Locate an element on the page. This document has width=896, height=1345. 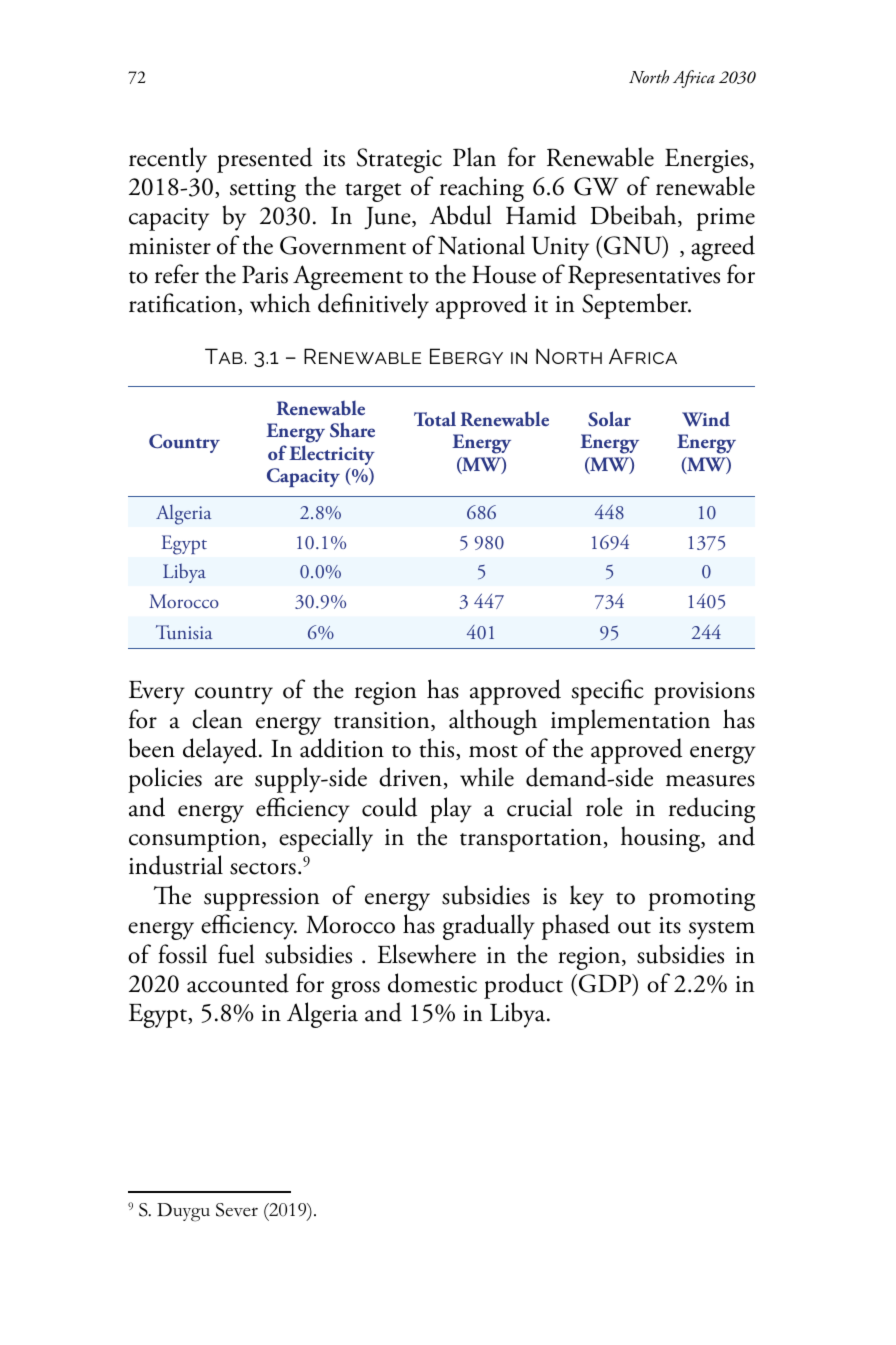
Abdul is located at coordinates (460, 215).
